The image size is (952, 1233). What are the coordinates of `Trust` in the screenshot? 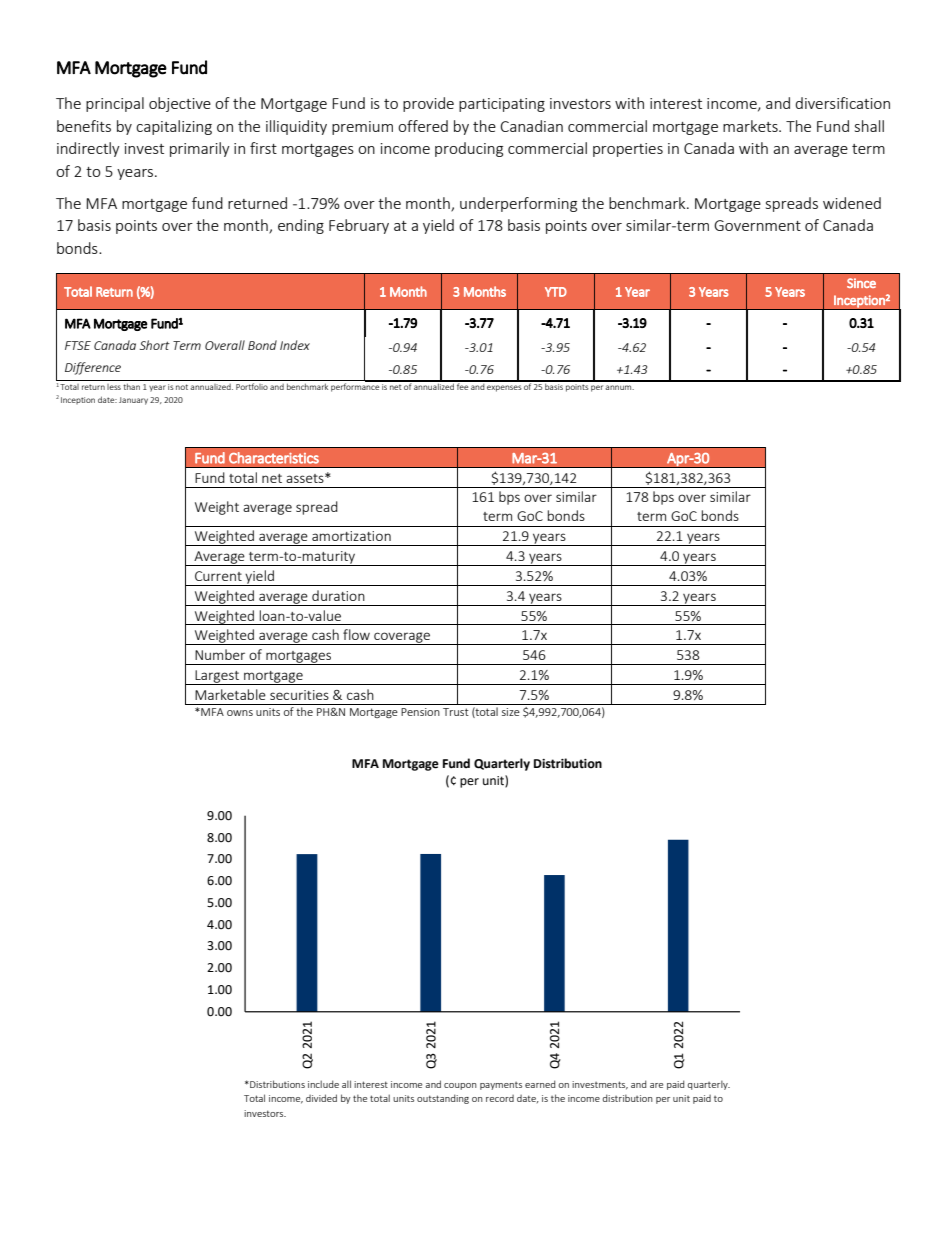 It's located at (456, 712).
